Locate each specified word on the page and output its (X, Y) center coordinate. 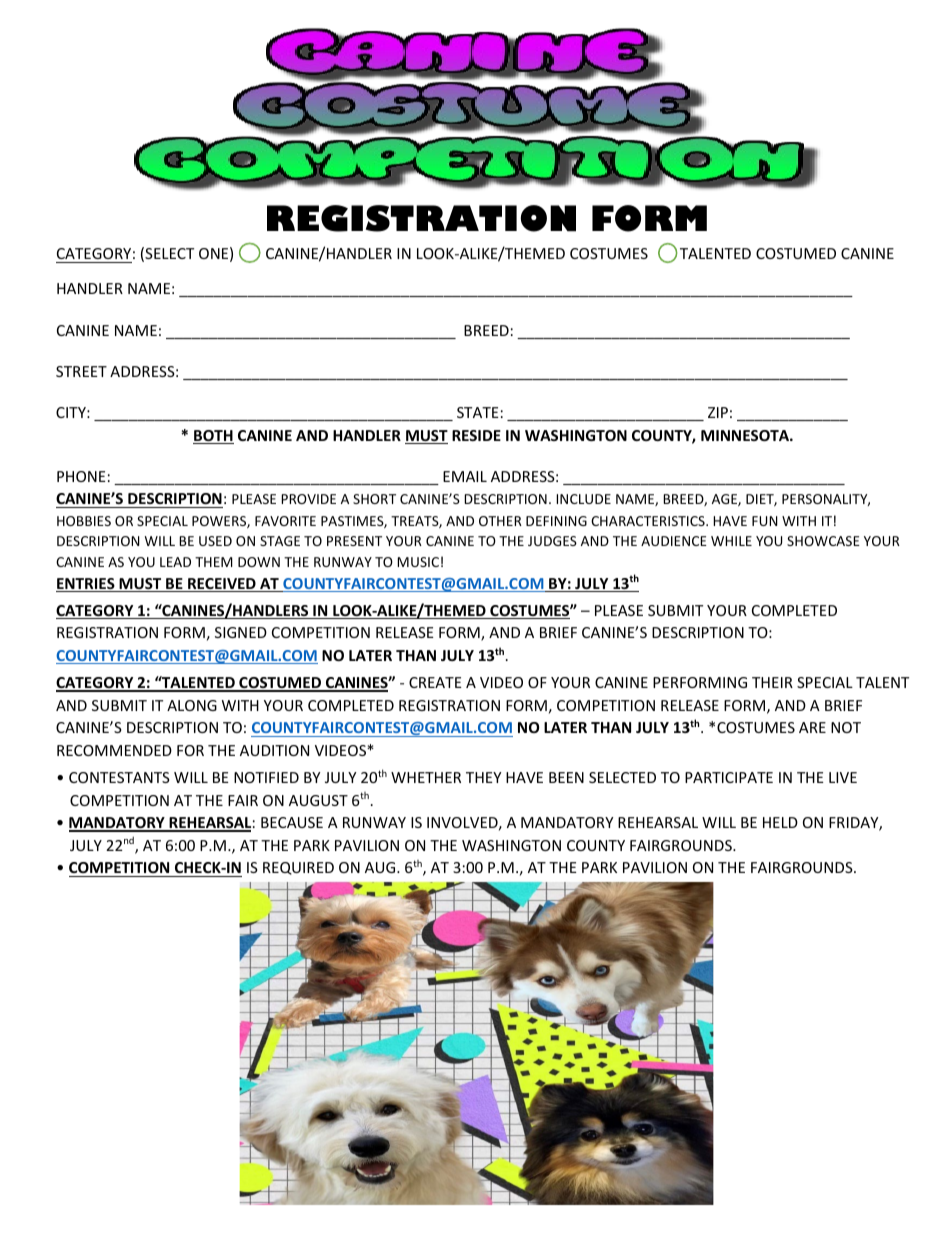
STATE (478, 412)
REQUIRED (298, 868)
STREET (81, 371)
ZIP (718, 412)
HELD (780, 822)
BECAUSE (292, 822)
